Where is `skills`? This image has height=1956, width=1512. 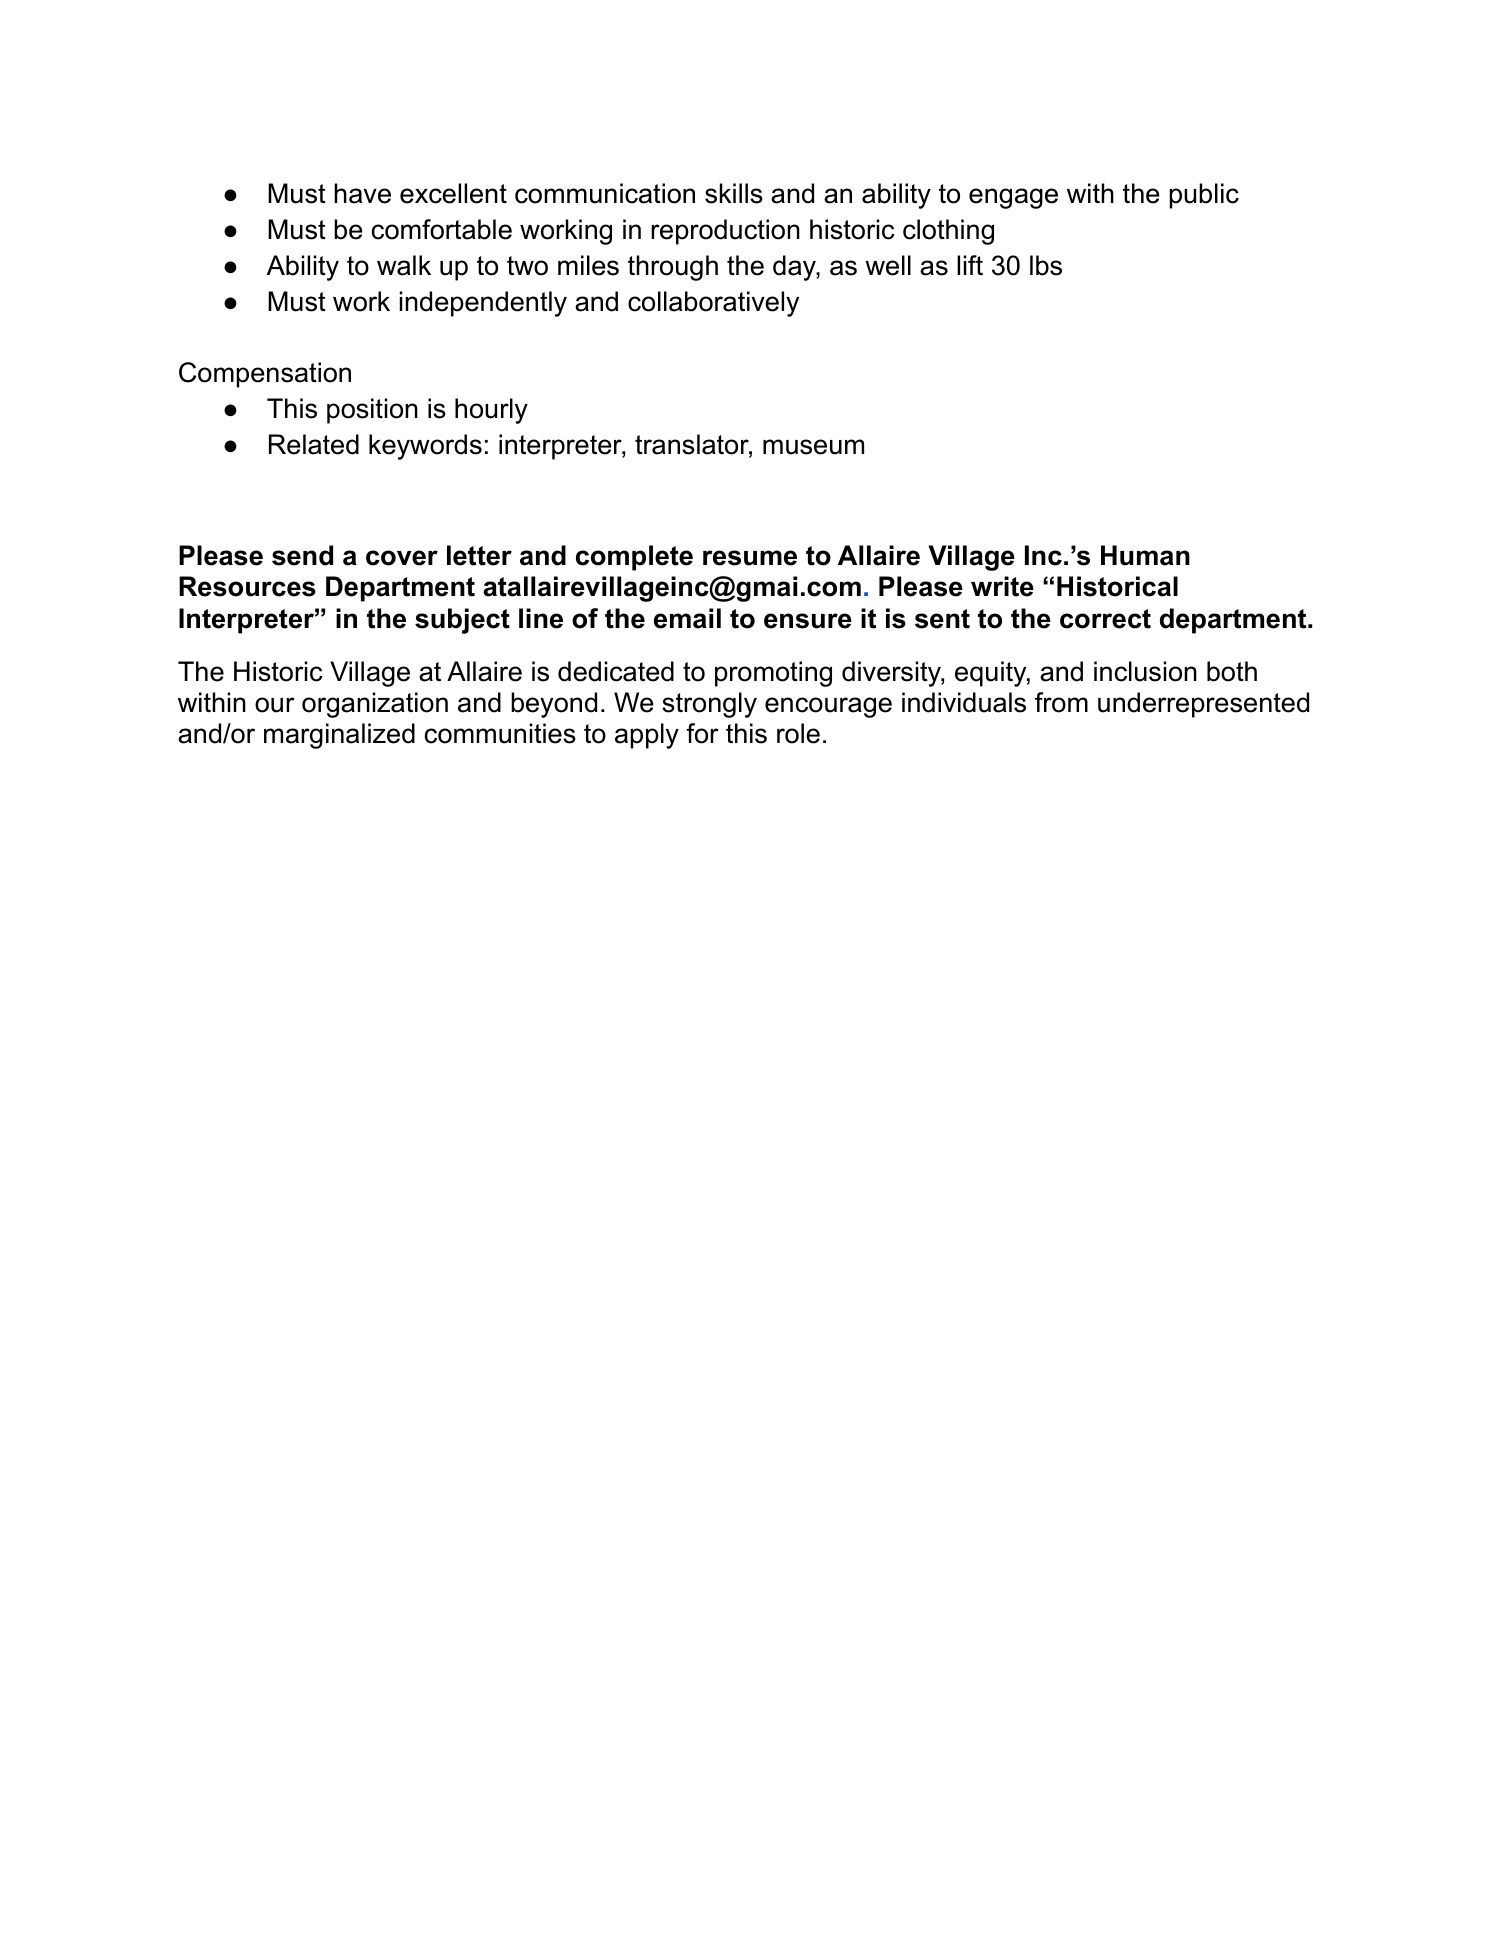 skills is located at coordinates (734, 193).
